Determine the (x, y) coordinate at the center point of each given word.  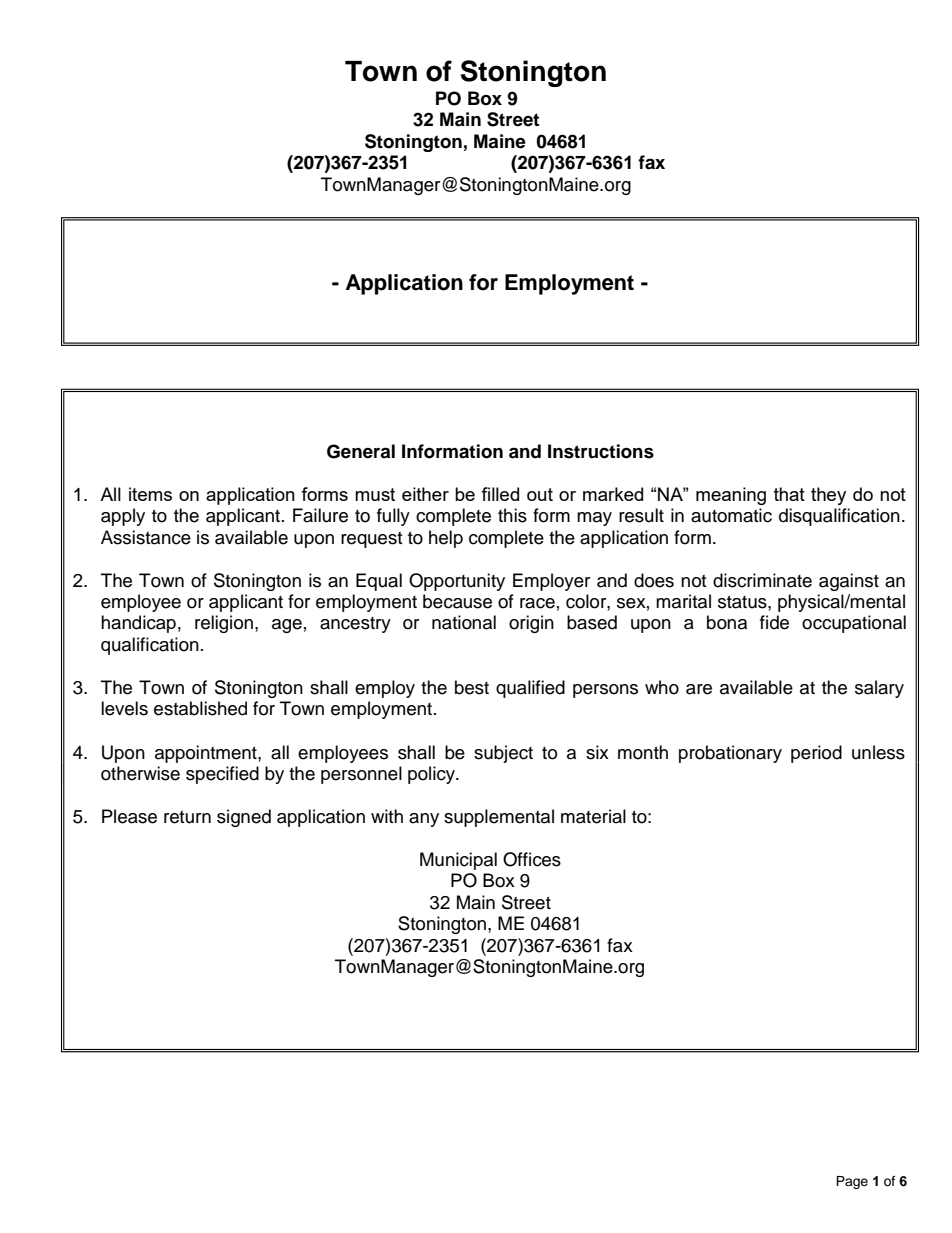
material (593, 816)
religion (224, 624)
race (537, 603)
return (187, 817)
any (424, 820)
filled (500, 494)
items (150, 494)
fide (774, 622)
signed (244, 818)
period (816, 754)
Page (852, 1182)
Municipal (458, 861)
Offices (532, 859)
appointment (207, 754)
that (789, 494)
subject (503, 754)
